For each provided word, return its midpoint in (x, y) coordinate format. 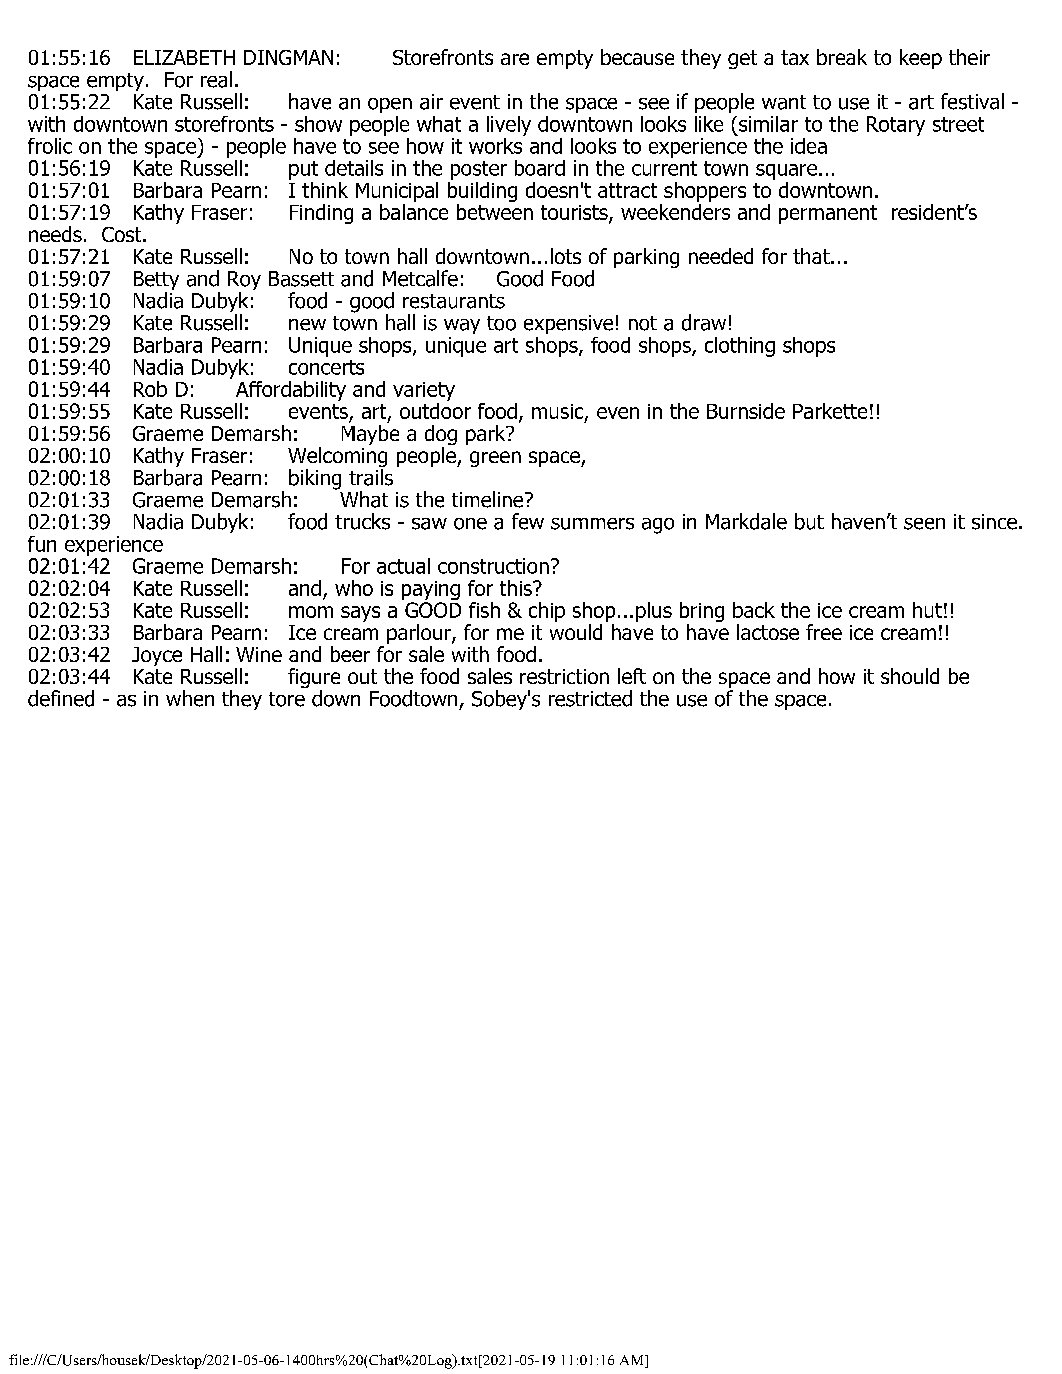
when (190, 698)
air (431, 102)
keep (921, 59)
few (528, 521)
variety (424, 391)
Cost (123, 234)
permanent (828, 214)
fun (42, 544)
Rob (150, 389)
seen (924, 524)
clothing (740, 347)
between (495, 212)
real (216, 79)
